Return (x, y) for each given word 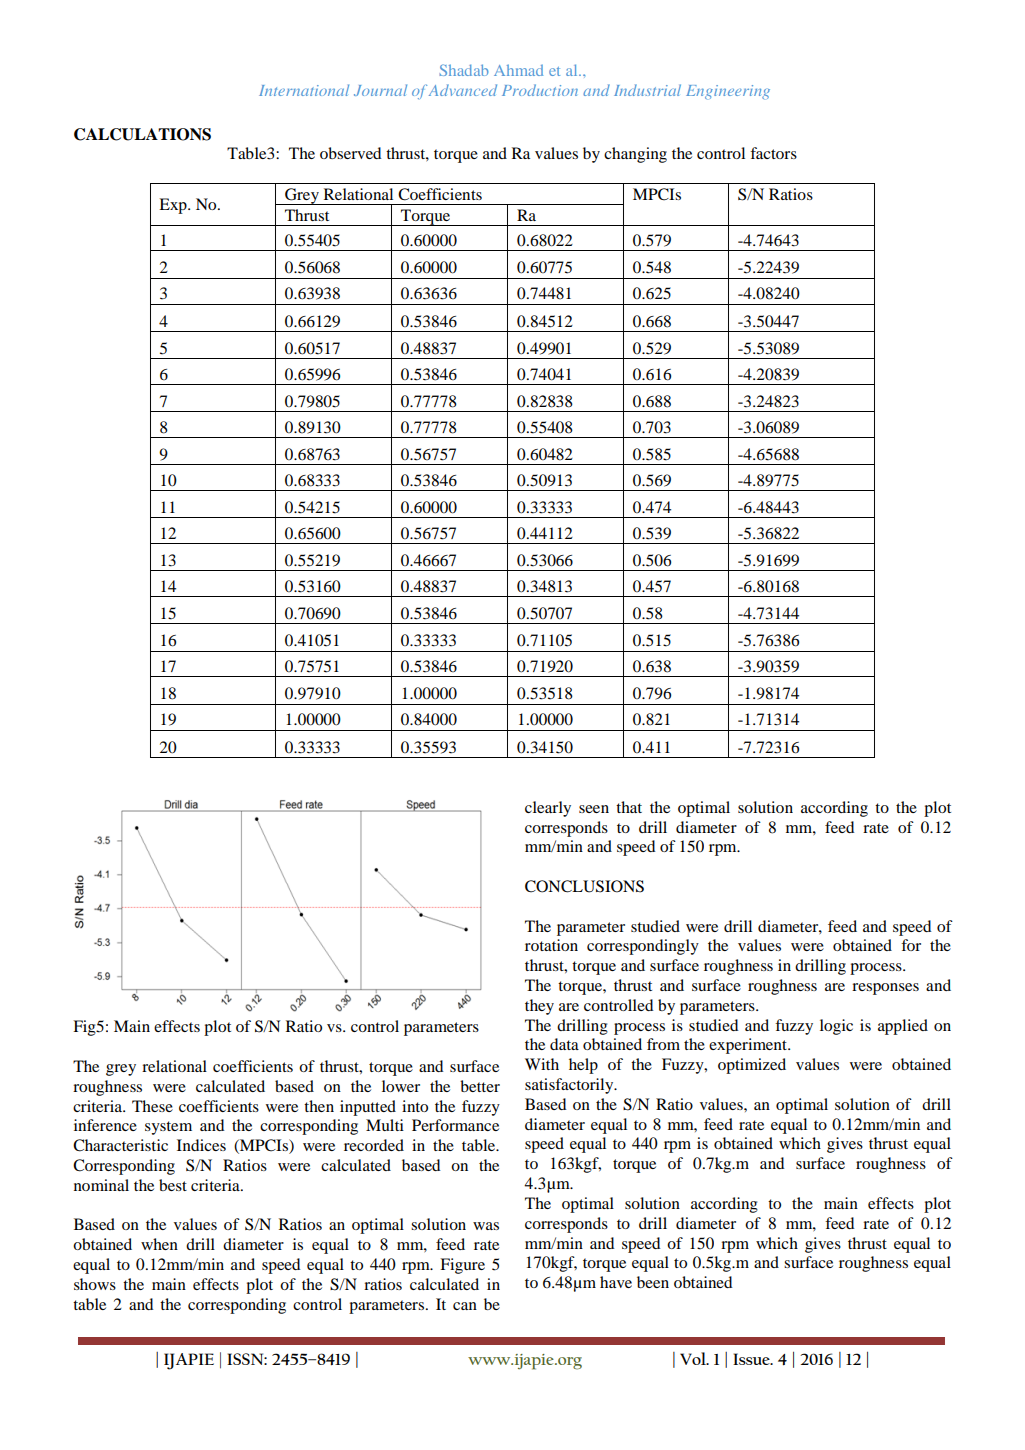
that (629, 807)
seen (594, 809)
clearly (548, 809)
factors (773, 153)
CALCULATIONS (142, 134)
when (159, 1244)
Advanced (463, 90)
